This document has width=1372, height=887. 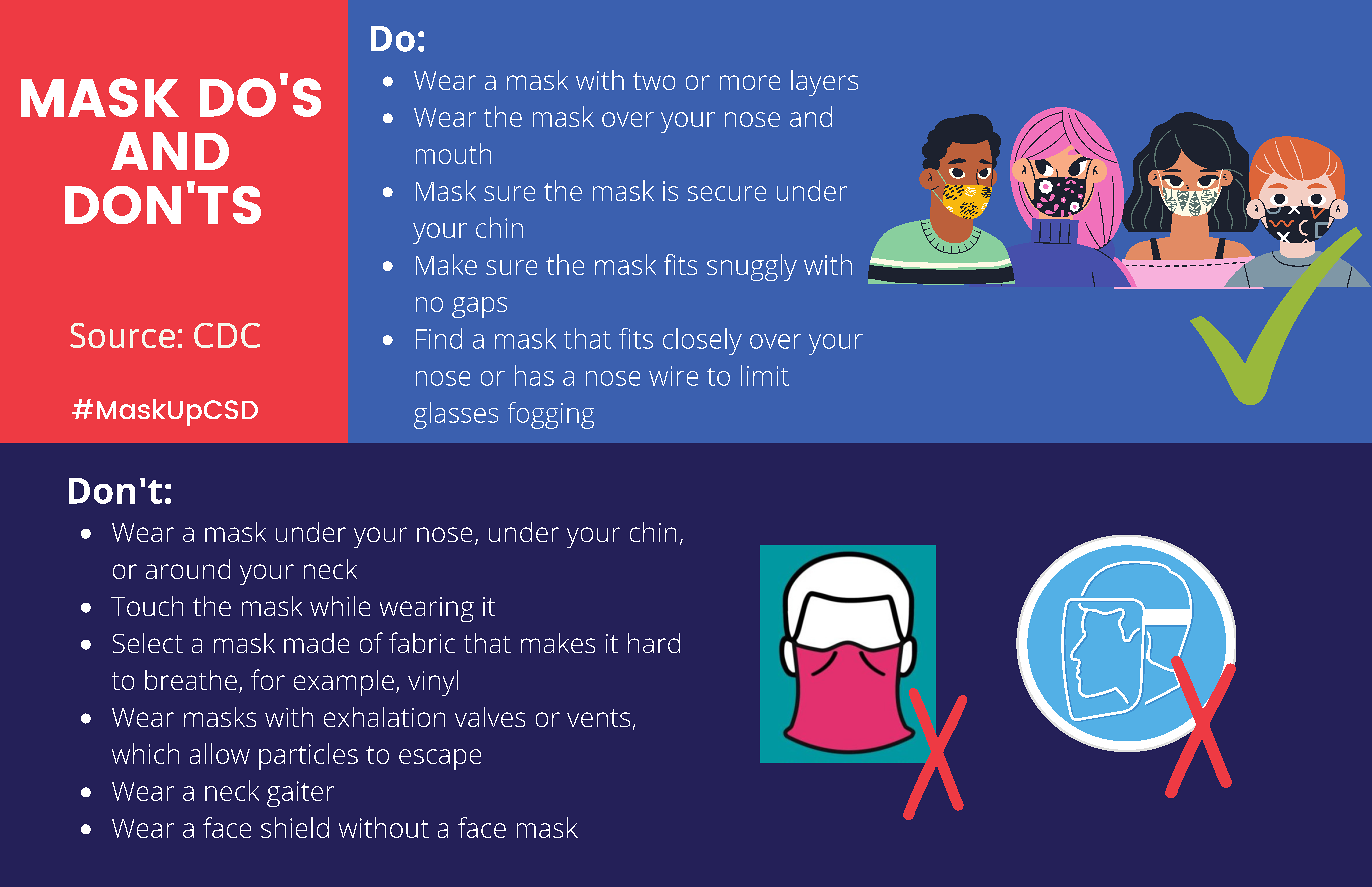 What do you see at coordinates (453, 153) in the document?
I see `mouth` at bounding box center [453, 153].
